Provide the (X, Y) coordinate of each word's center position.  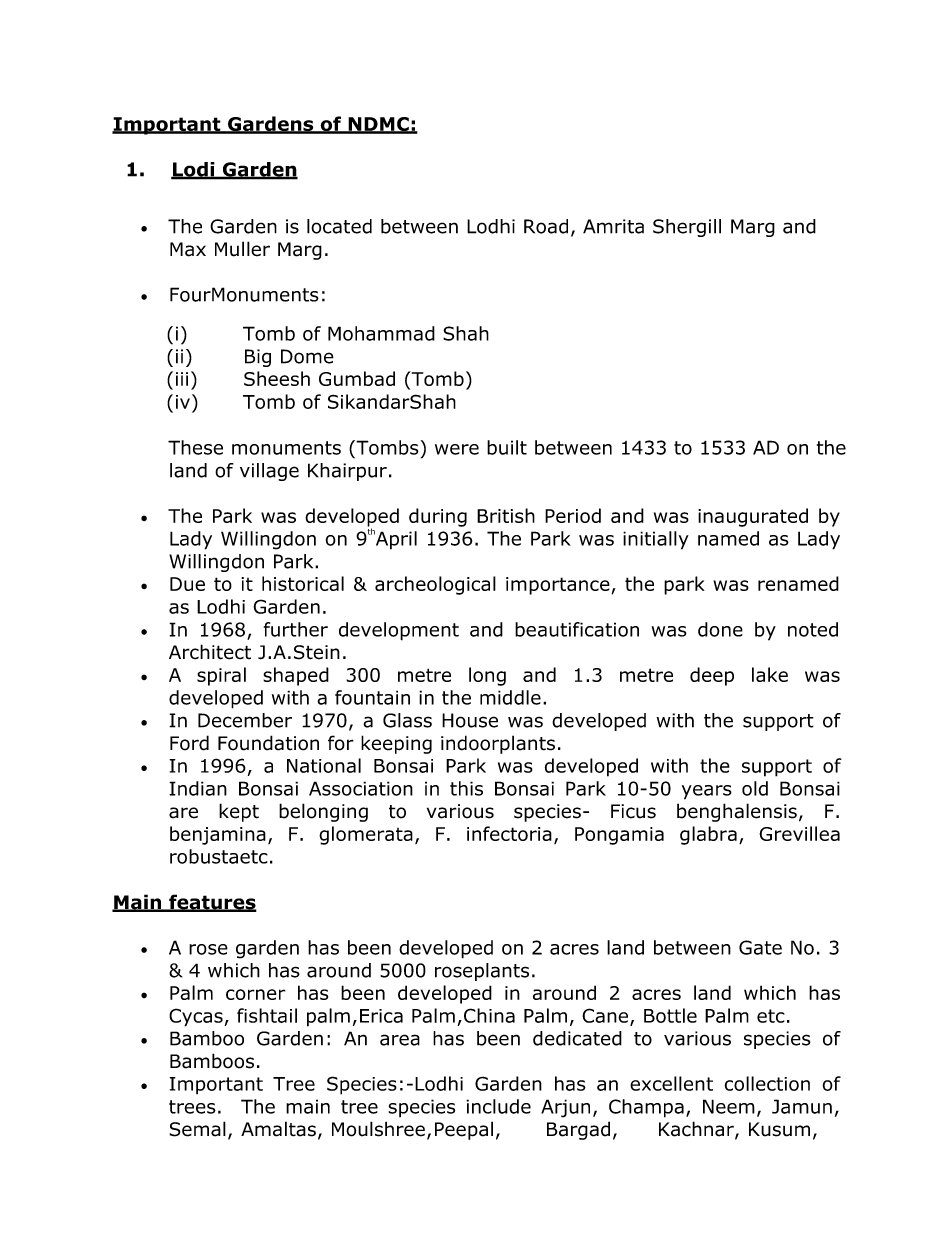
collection (767, 1083)
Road (546, 226)
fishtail (267, 1015)
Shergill (687, 228)
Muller (242, 249)
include (498, 1106)
